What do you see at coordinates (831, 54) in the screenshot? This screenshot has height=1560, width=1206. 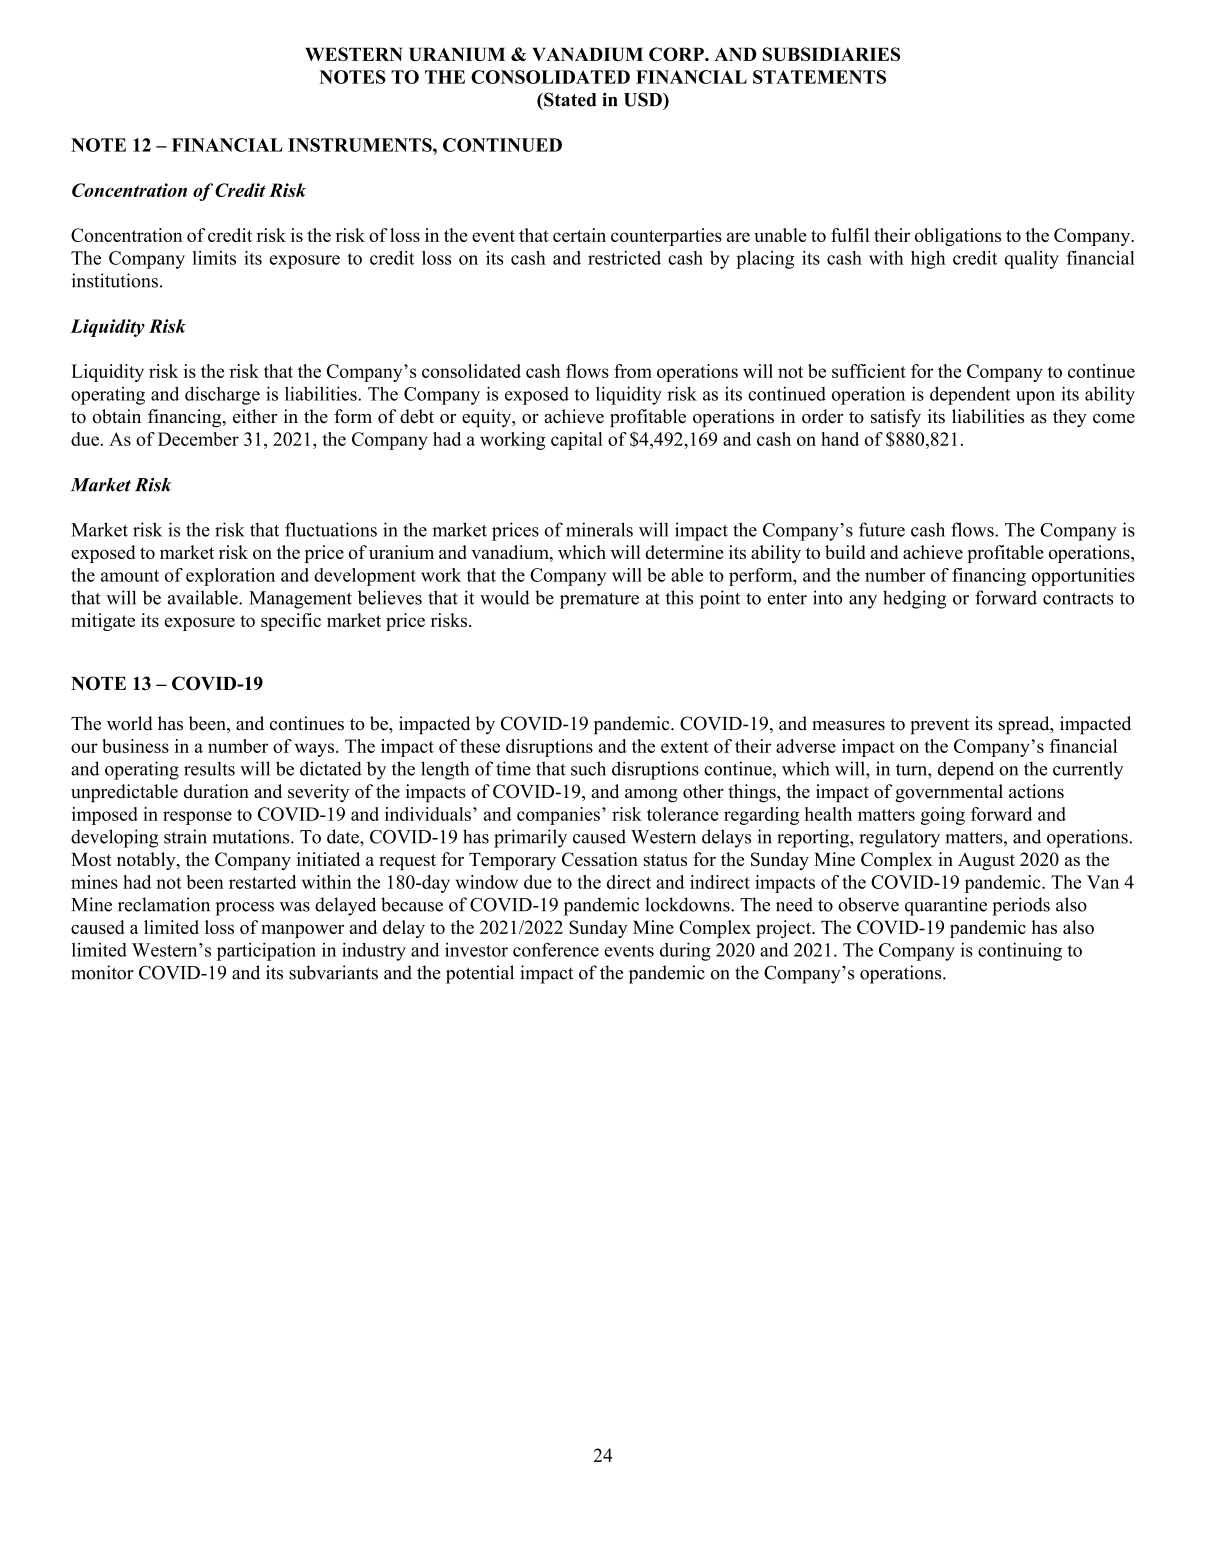 I see `SUBSIDIARIES` at bounding box center [831, 54].
